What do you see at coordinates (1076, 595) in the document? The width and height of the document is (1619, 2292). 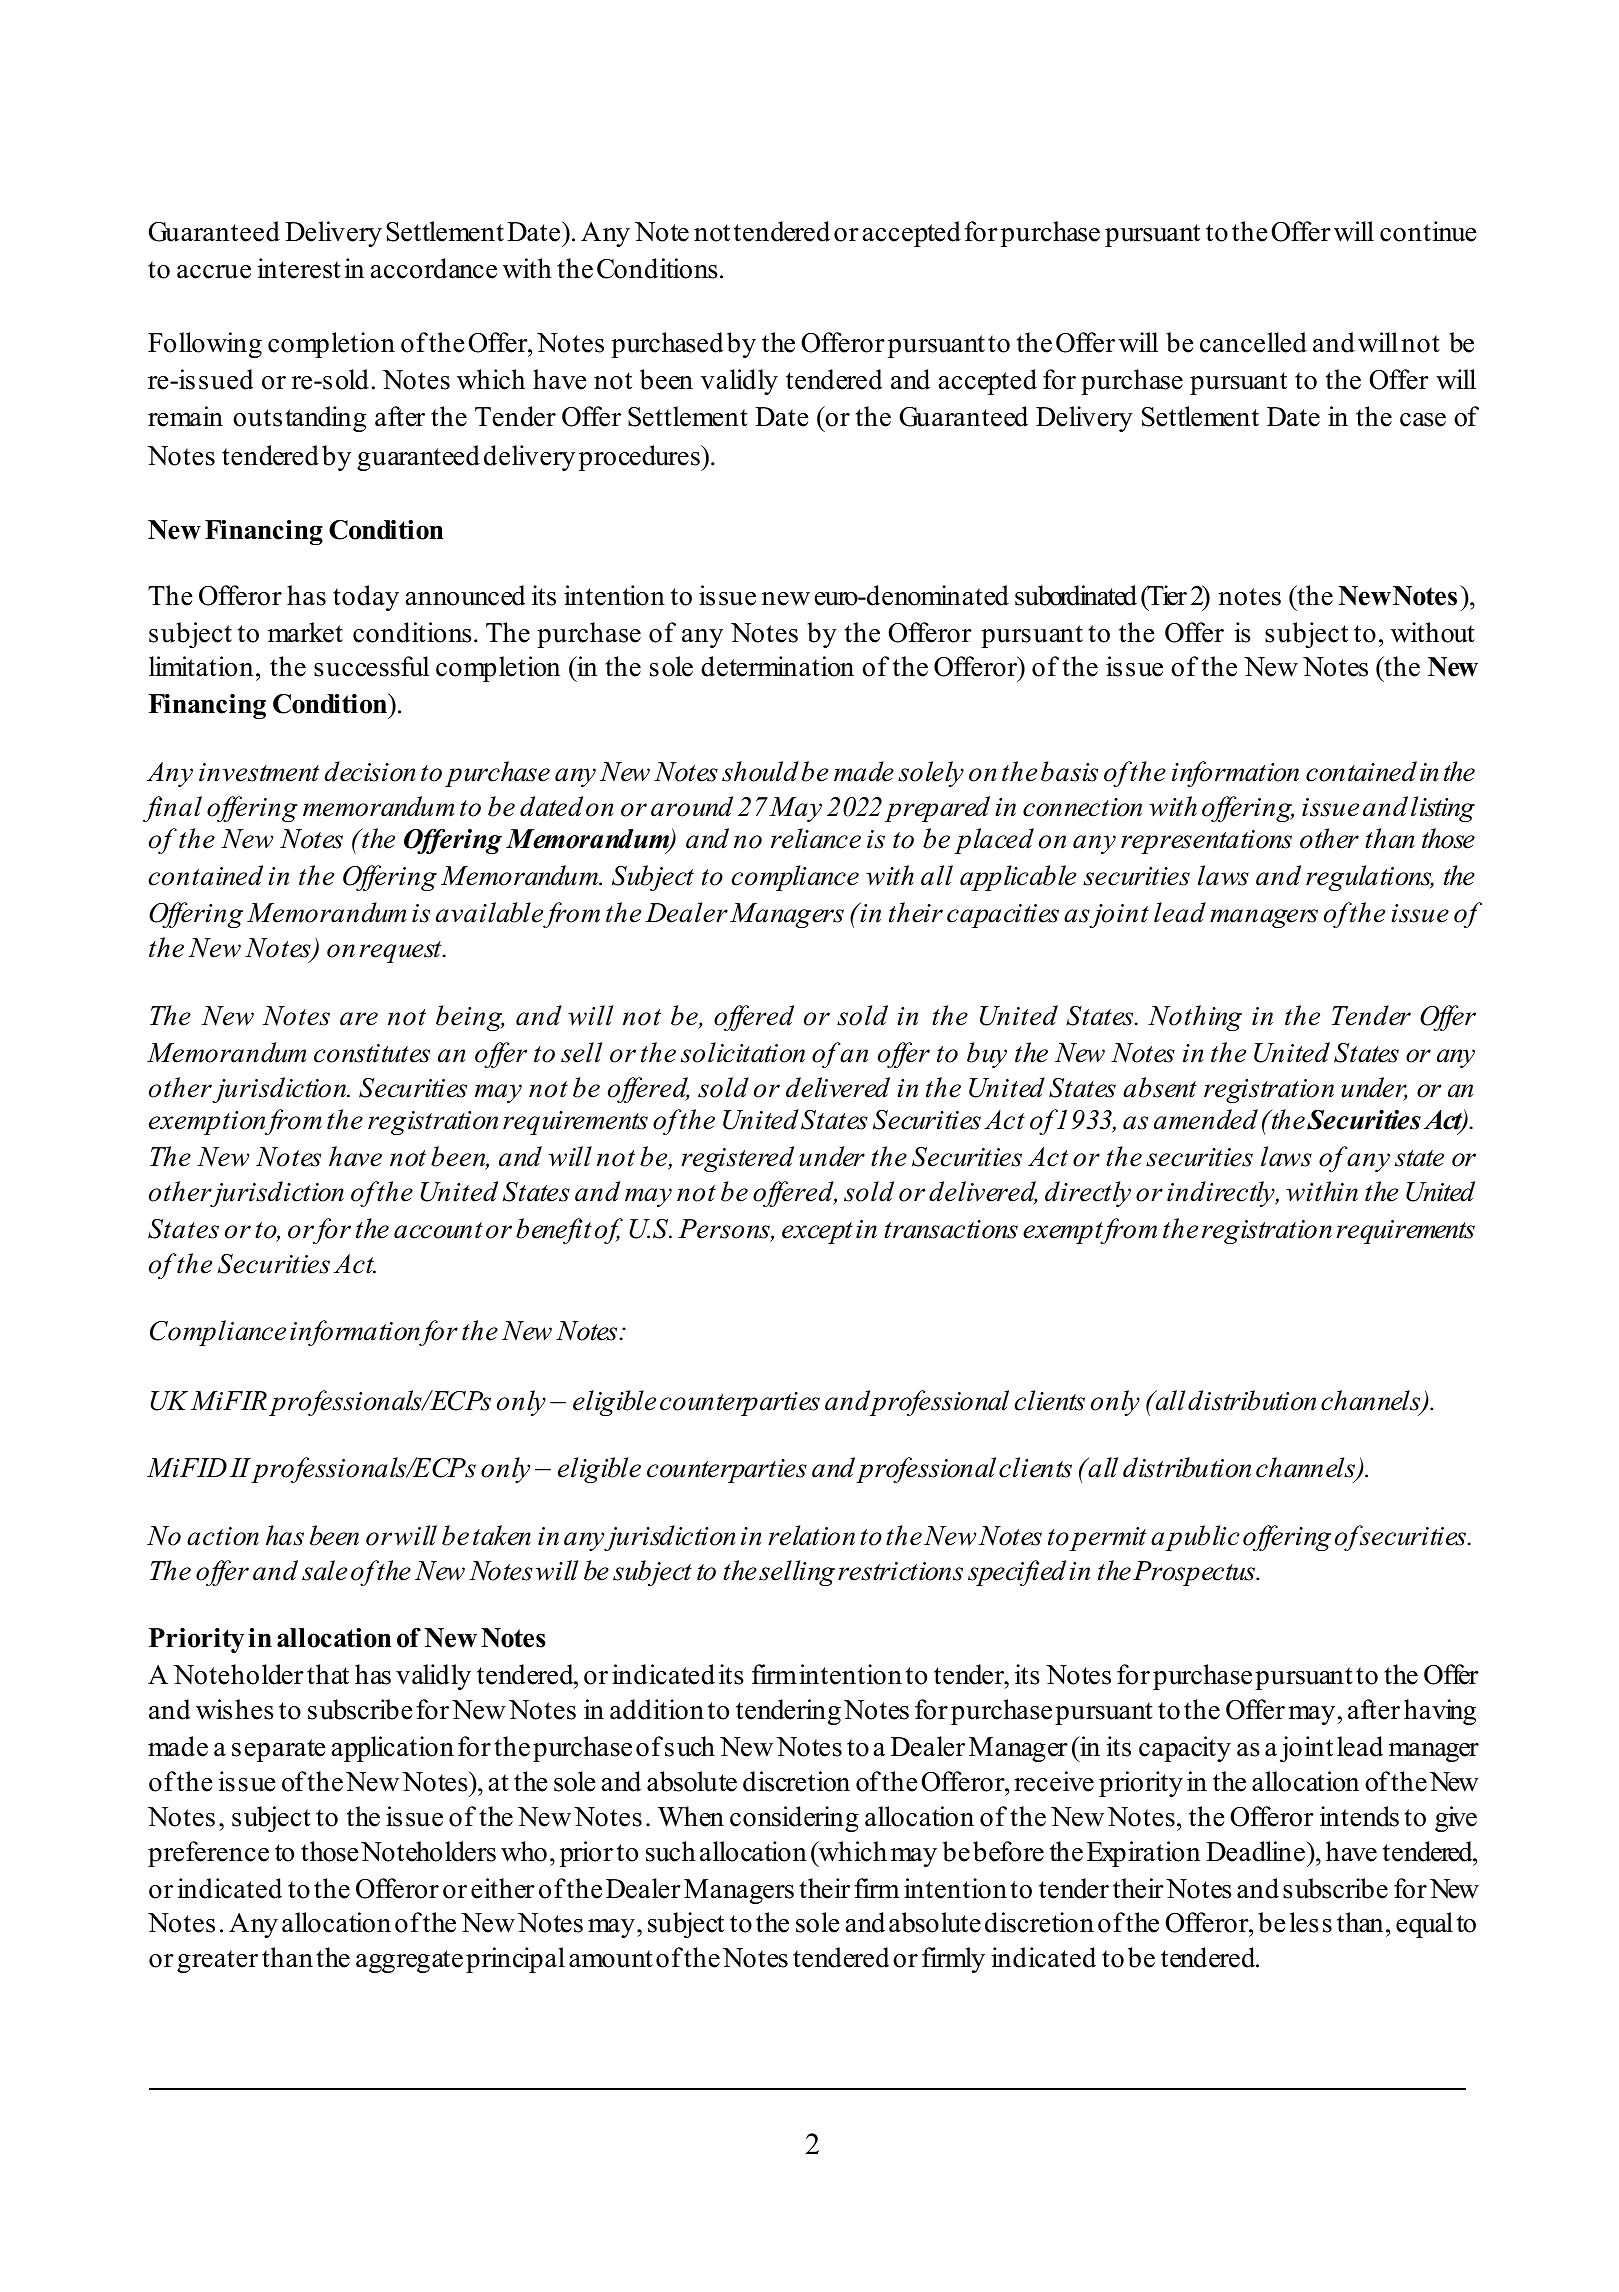 I see `subordinated` at bounding box center [1076, 595].
